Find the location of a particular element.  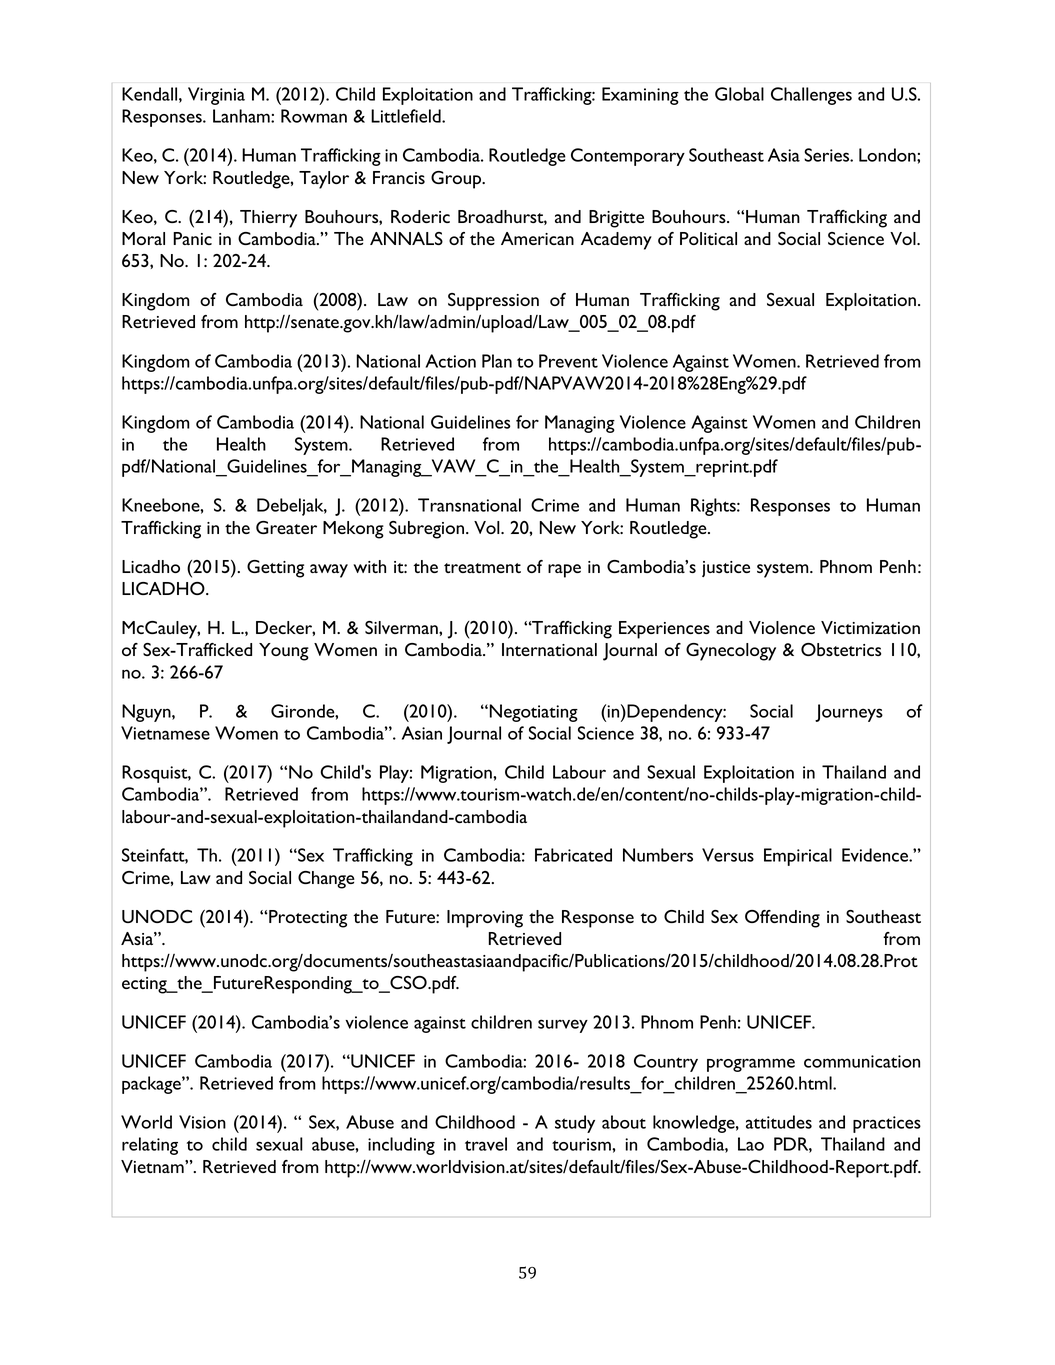

Lanham is located at coordinates (242, 116).
